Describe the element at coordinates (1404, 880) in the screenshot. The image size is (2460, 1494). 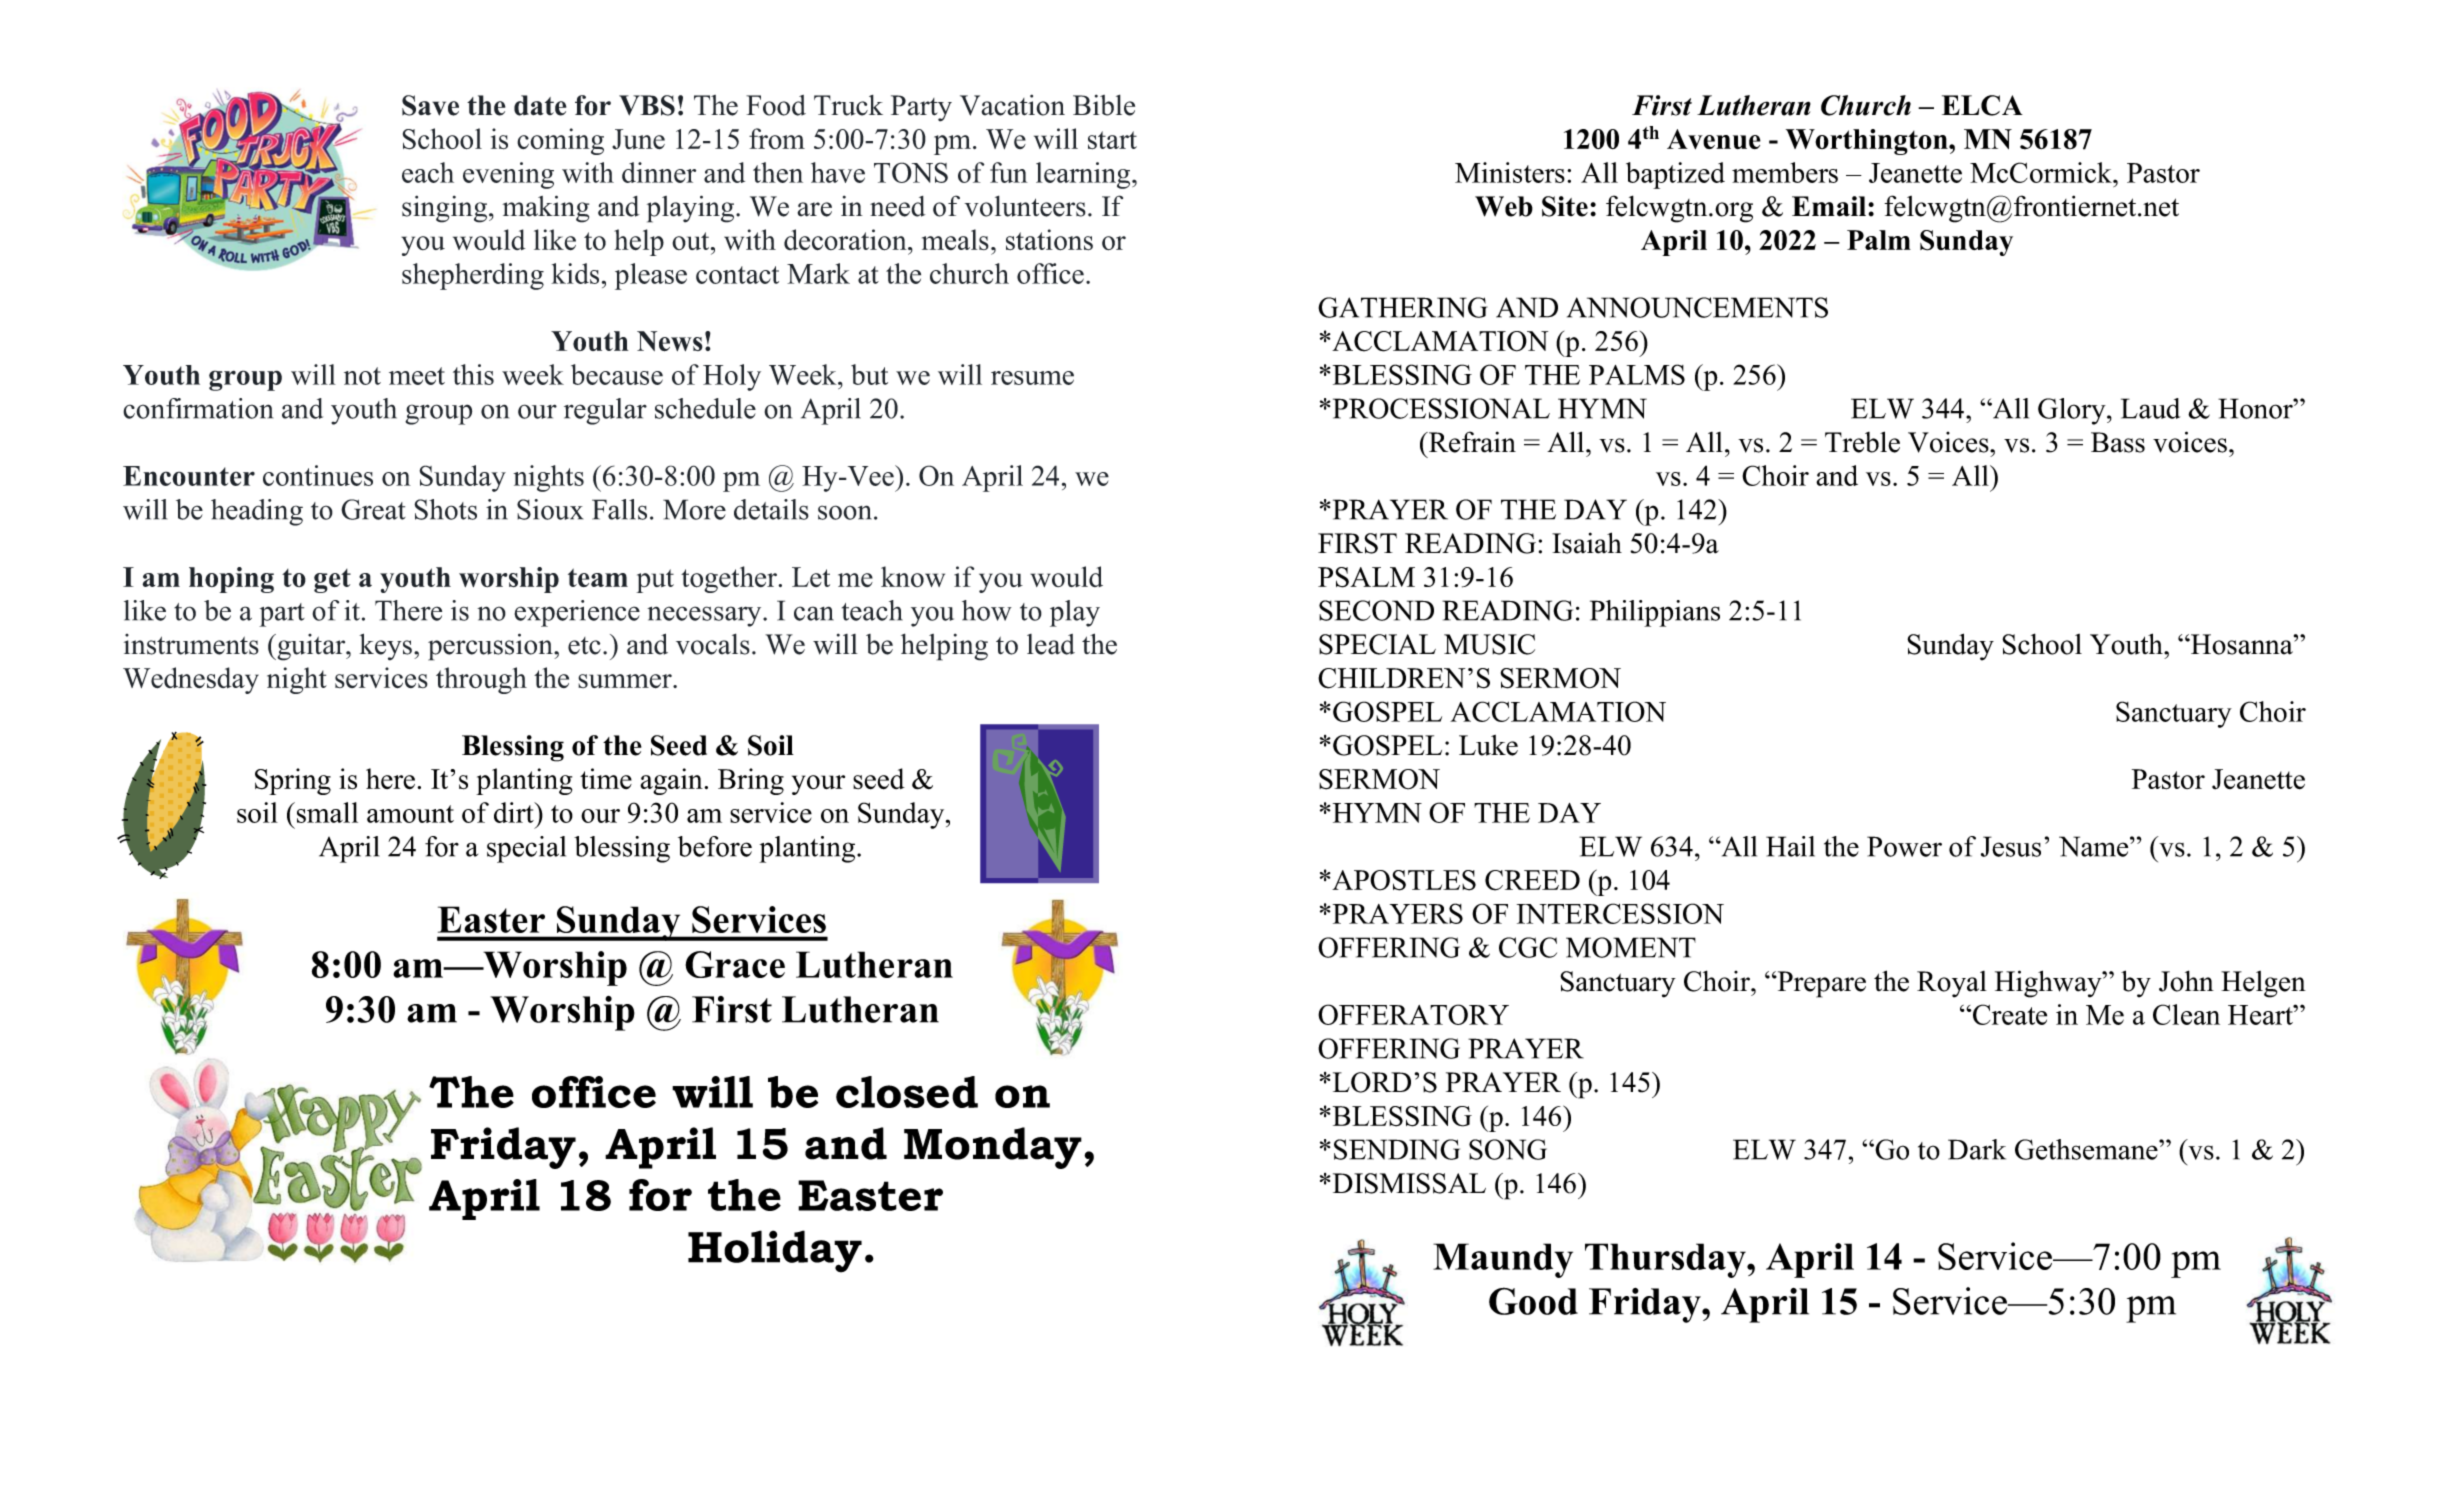
I see `APOSTLES` at that location.
